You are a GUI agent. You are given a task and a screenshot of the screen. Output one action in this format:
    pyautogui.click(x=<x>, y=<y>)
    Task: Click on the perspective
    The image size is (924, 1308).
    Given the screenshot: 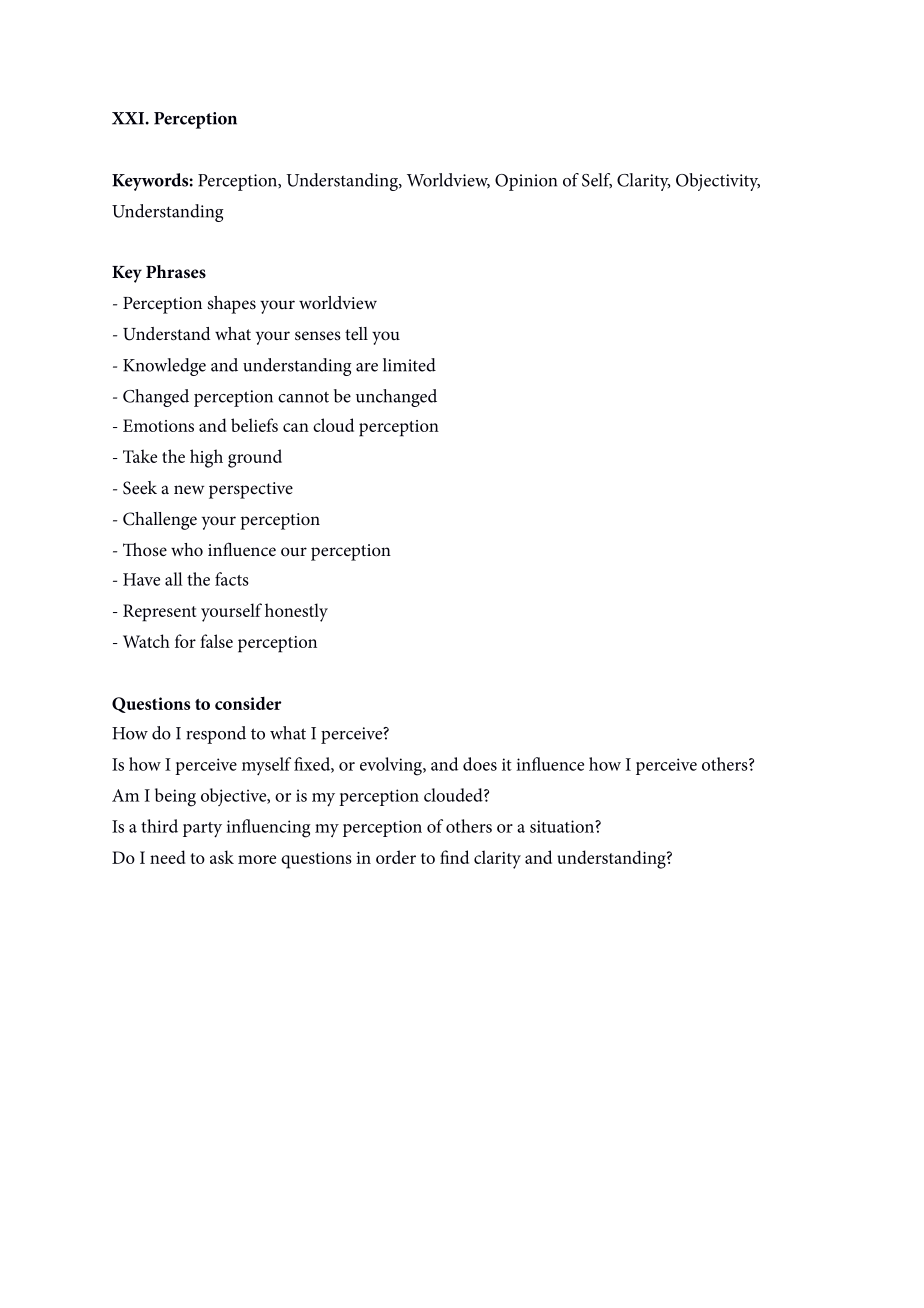 What is the action you would take?
    pyautogui.click(x=251, y=490)
